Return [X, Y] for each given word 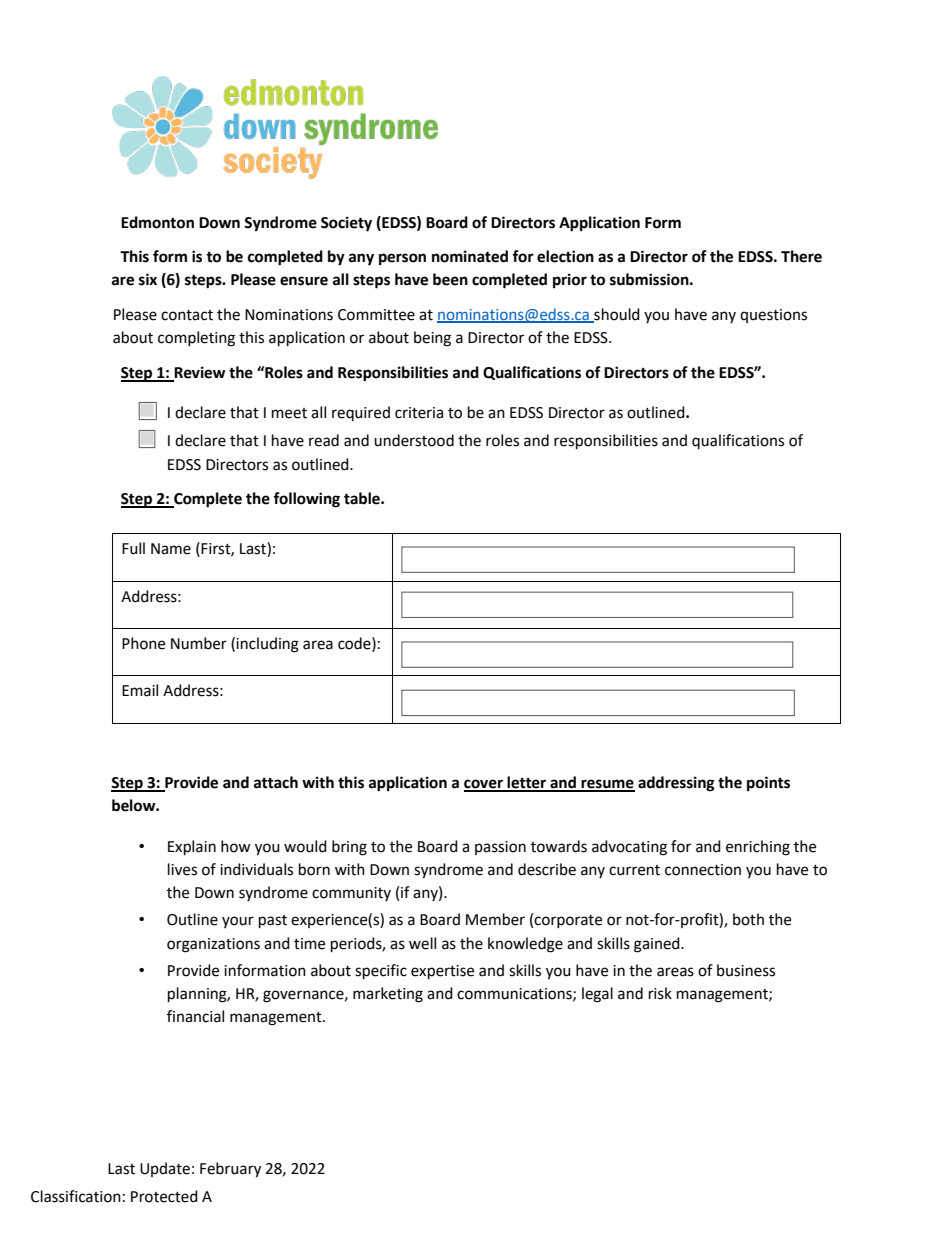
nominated [470, 256]
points [768, 784]
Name [171, 549]
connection [703, 870]
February [230, 1170]
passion [500, 848]
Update [165, 1169]
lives [182, 869]
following [306, 500]
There [801, 256]
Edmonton [157, 222]
